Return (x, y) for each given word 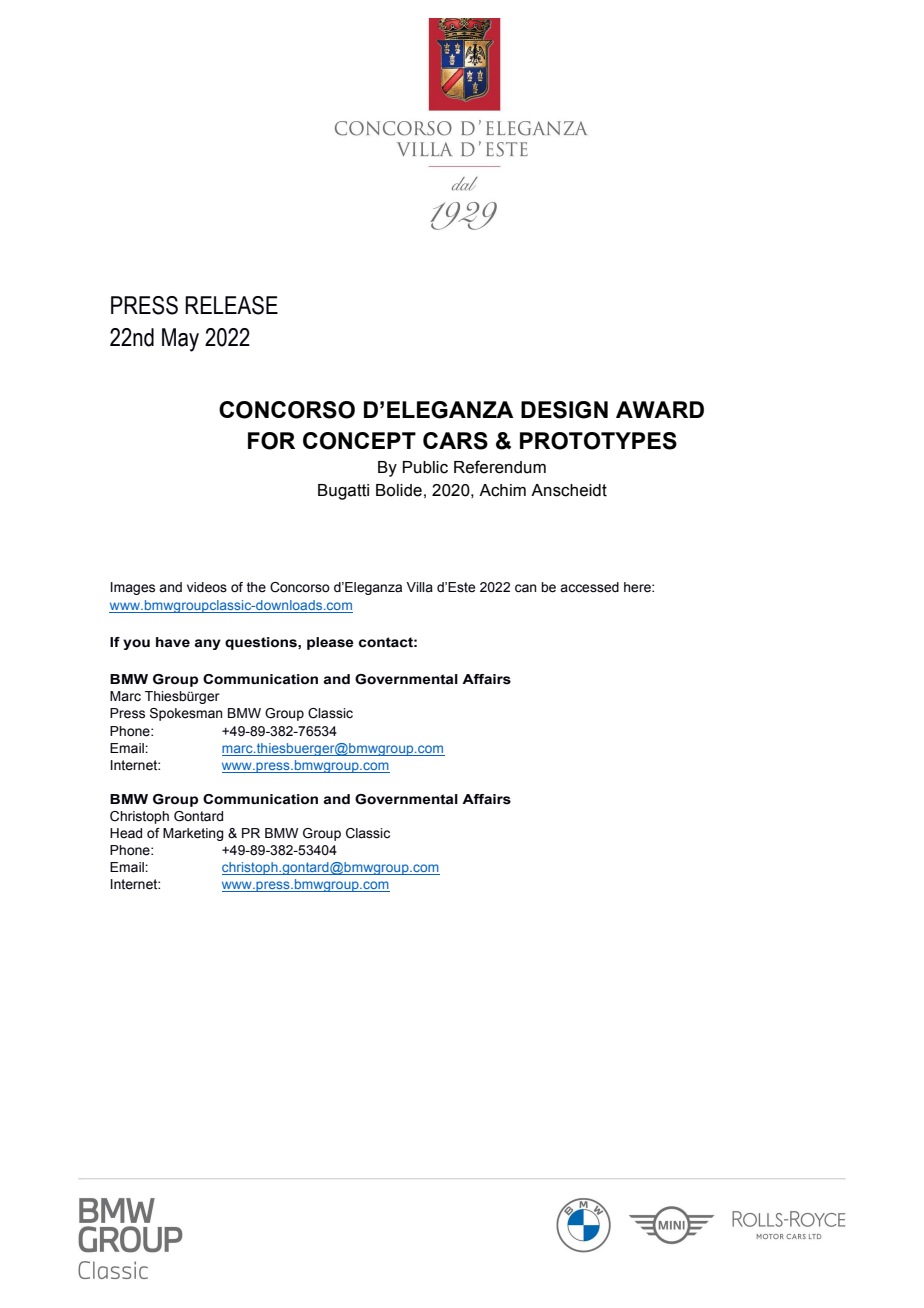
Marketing (193, 834)
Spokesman (186, 714)
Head (126, 833)
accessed (589, 587)
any (208, 644)
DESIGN (564, 410)
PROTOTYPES (598, 441)
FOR (271, 441)
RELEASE (231, 305)
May (180, 340)
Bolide (399, 490)
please (330, 643)
